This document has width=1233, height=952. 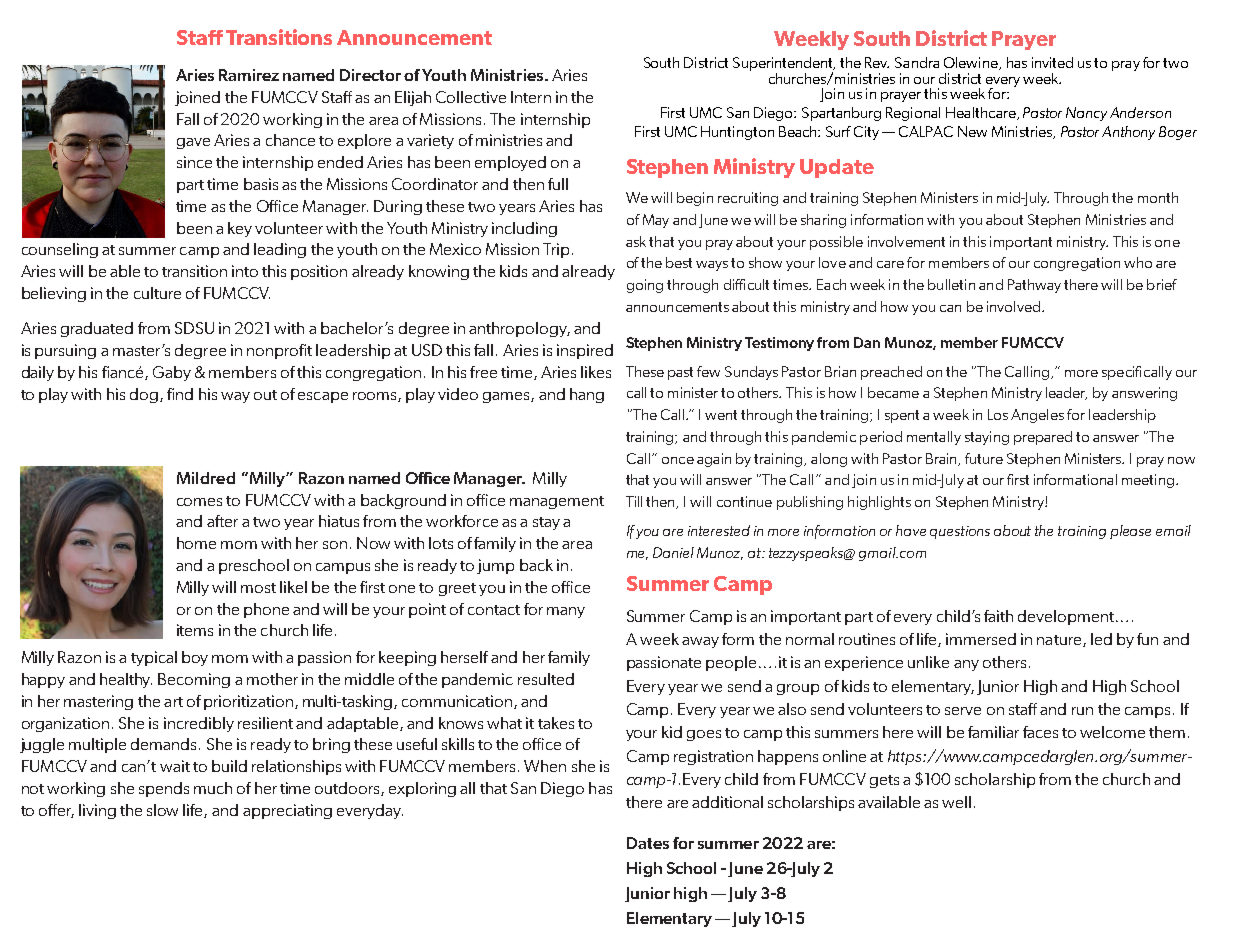 What do you see at coordinates (1060, 641) in the document?
I see `nature` at bounding box center [1060, 641].
